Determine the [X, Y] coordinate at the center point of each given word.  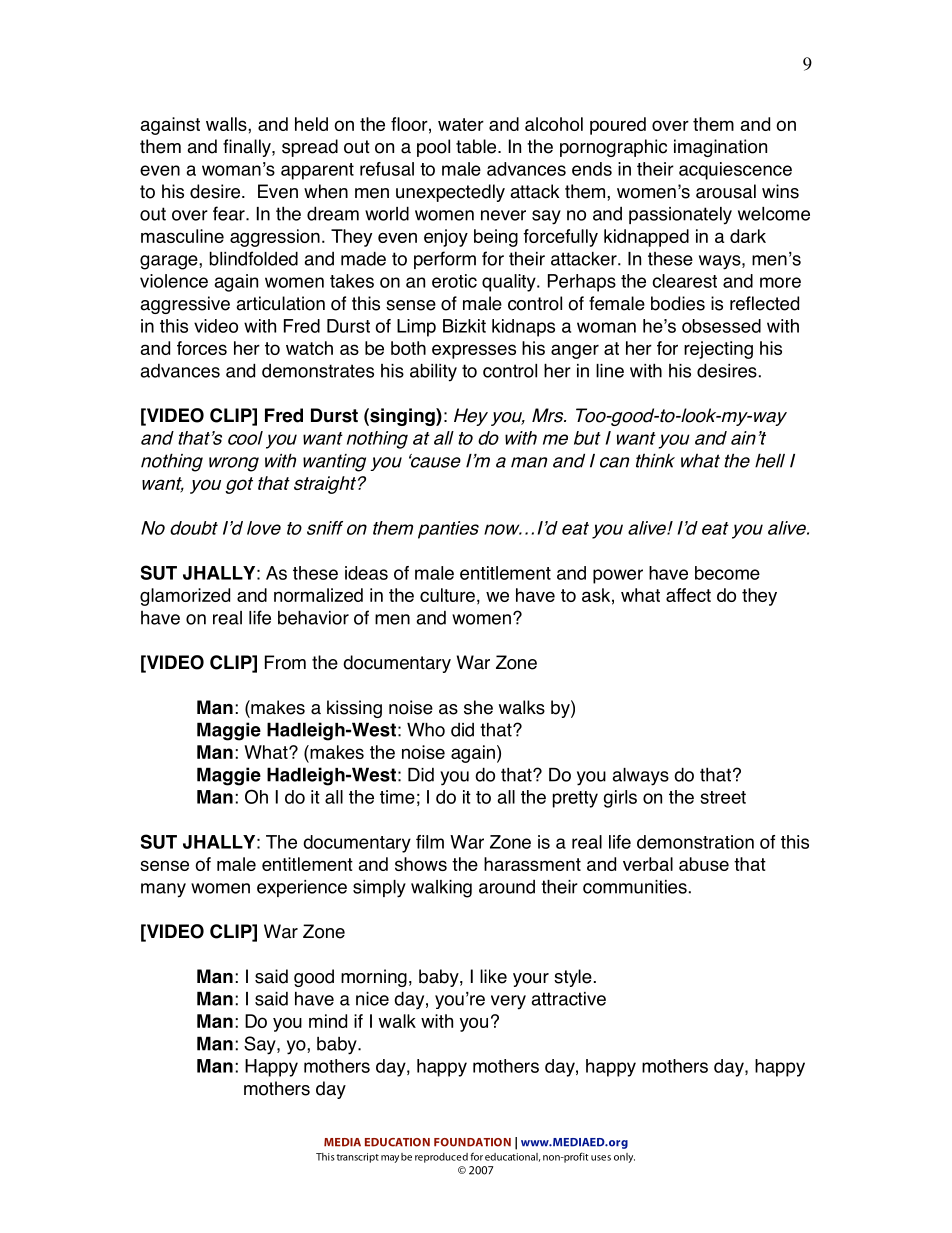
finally [248, 148]
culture [447, 595]
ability [433, 372]
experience [302, 888]
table [477, 146]
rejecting [718, 350]
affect [688, 595]
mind [328, 1021]
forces [202, 348]
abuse [704, 864]
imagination [720, 148]
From [285, 662]
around [507, 887]
